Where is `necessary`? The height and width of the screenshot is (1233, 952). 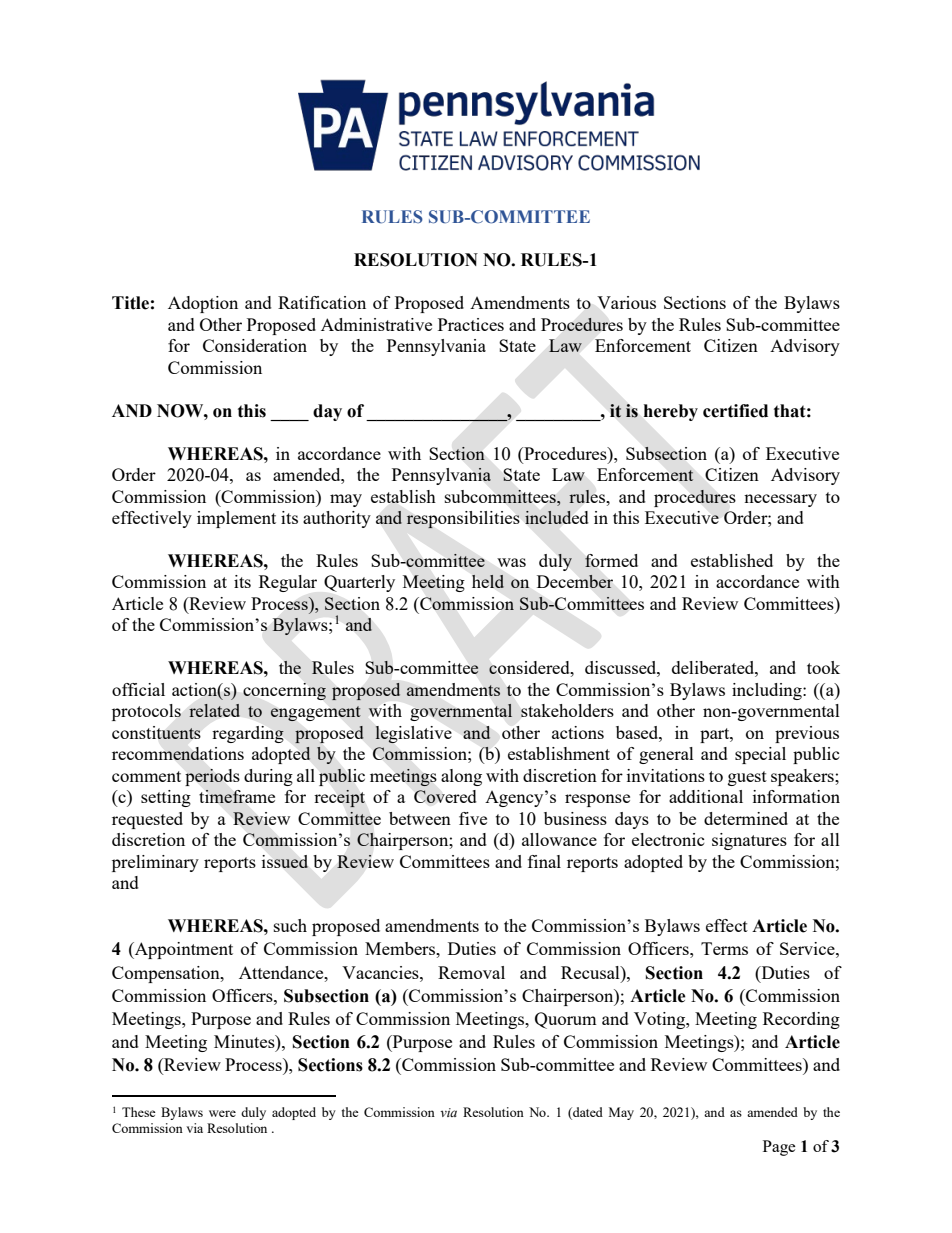
necessary is located at coordinates (780, 500).
